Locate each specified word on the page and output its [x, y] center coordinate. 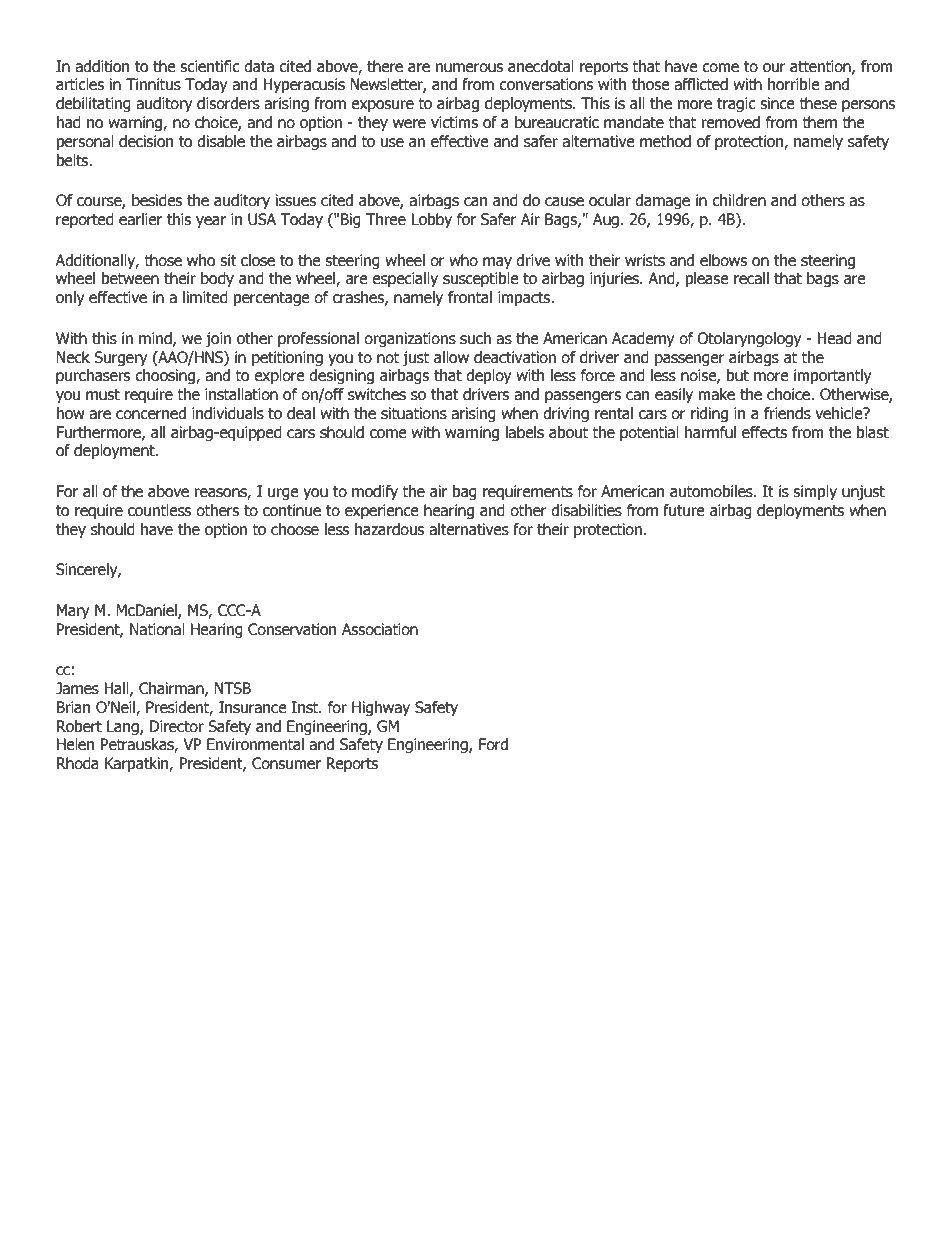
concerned [151, 413]
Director [177, 726]
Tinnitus [153, 84]
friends [787, 413]
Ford [493, 744]
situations [414, 413]
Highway [381, 708]
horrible [794, 84]
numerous [469, 68]
